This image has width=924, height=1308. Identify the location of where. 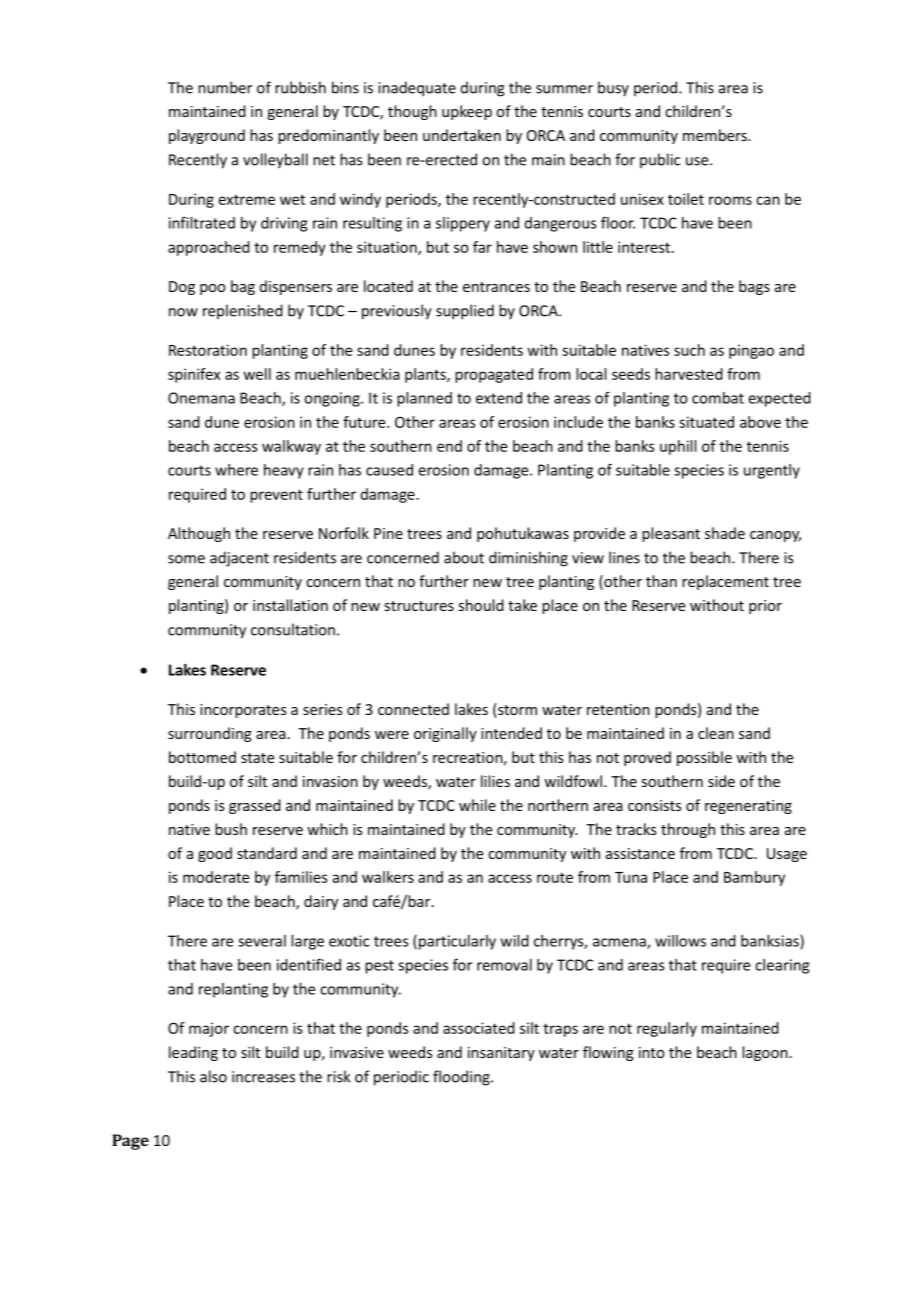
(236, 470).
